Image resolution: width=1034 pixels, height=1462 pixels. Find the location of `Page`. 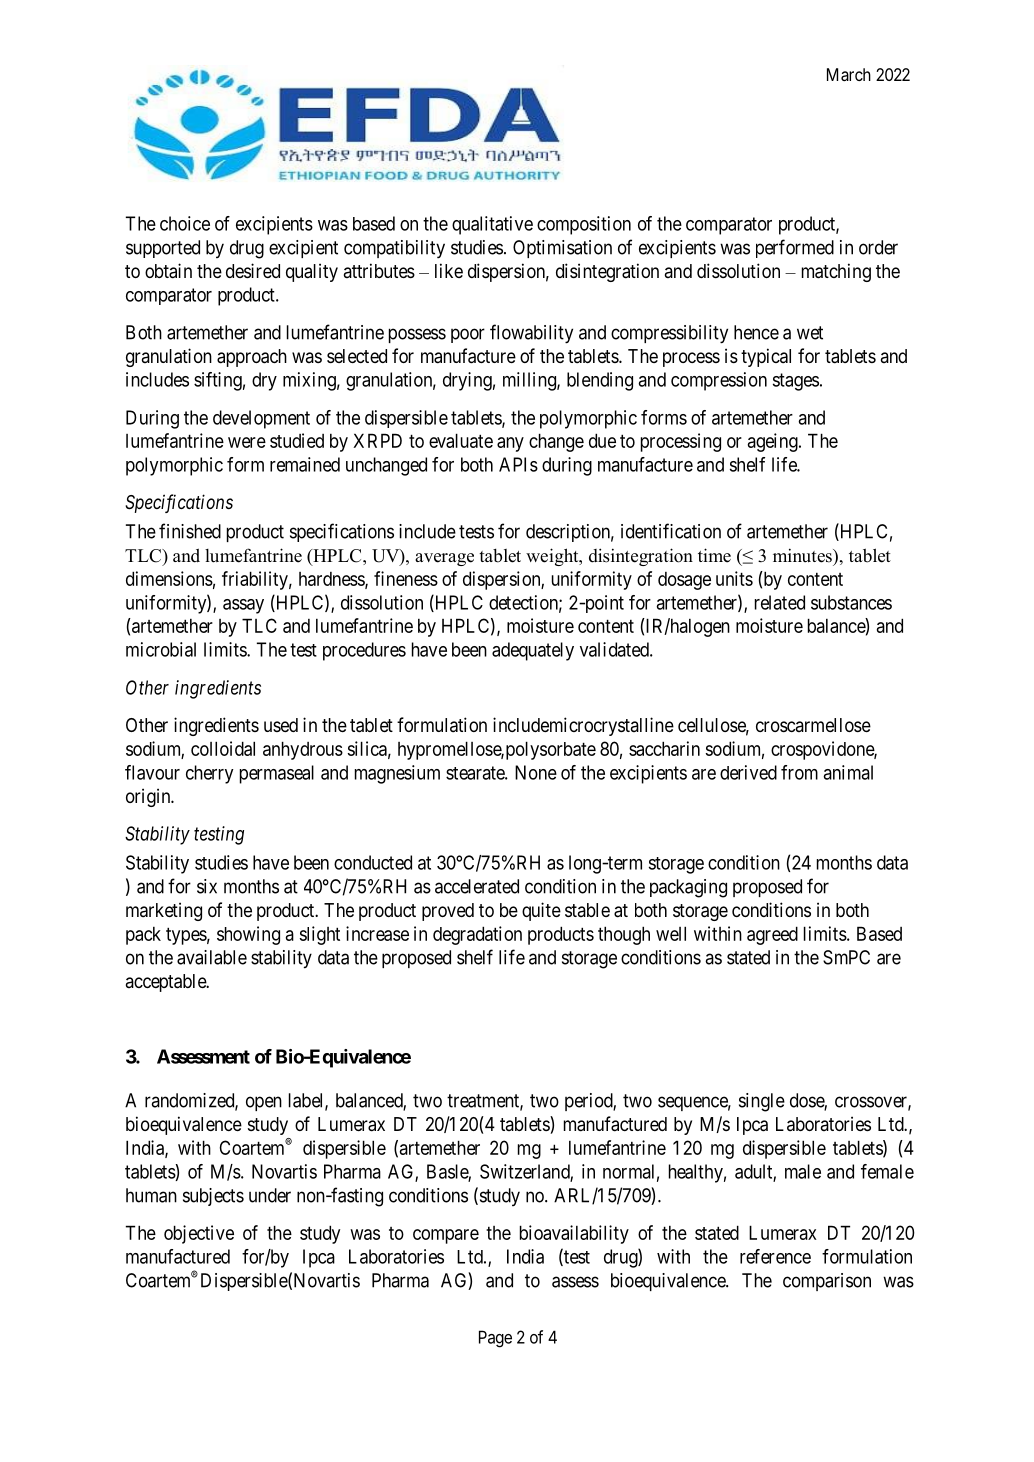

Page is located at coordinates (495, 1339).
